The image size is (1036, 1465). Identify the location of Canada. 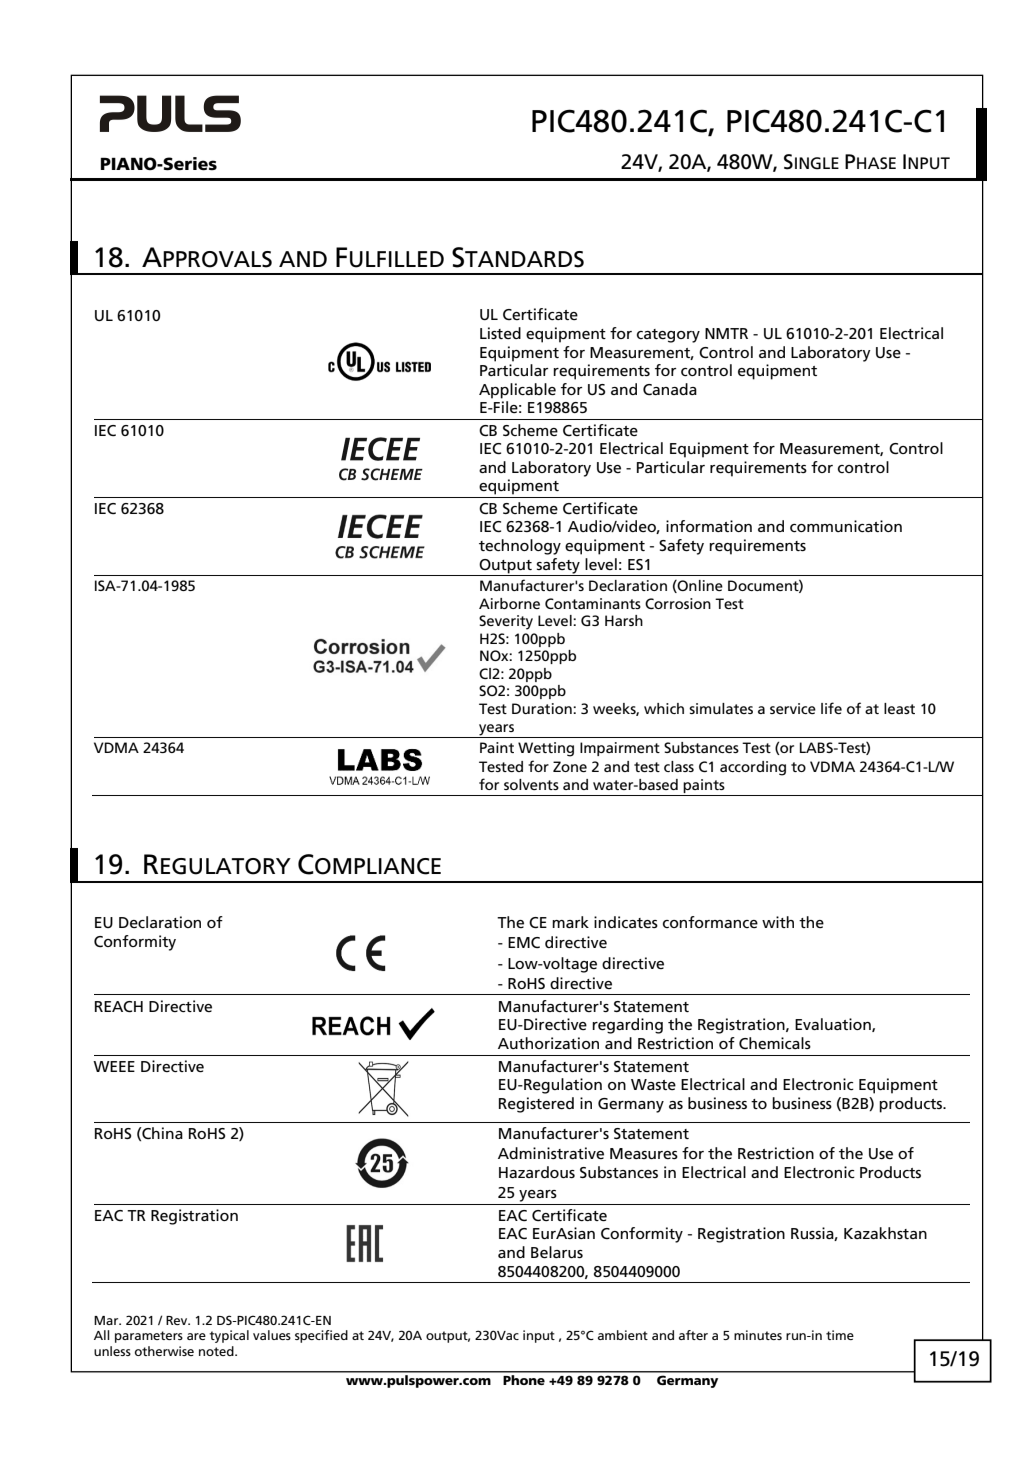
(670, 389).
